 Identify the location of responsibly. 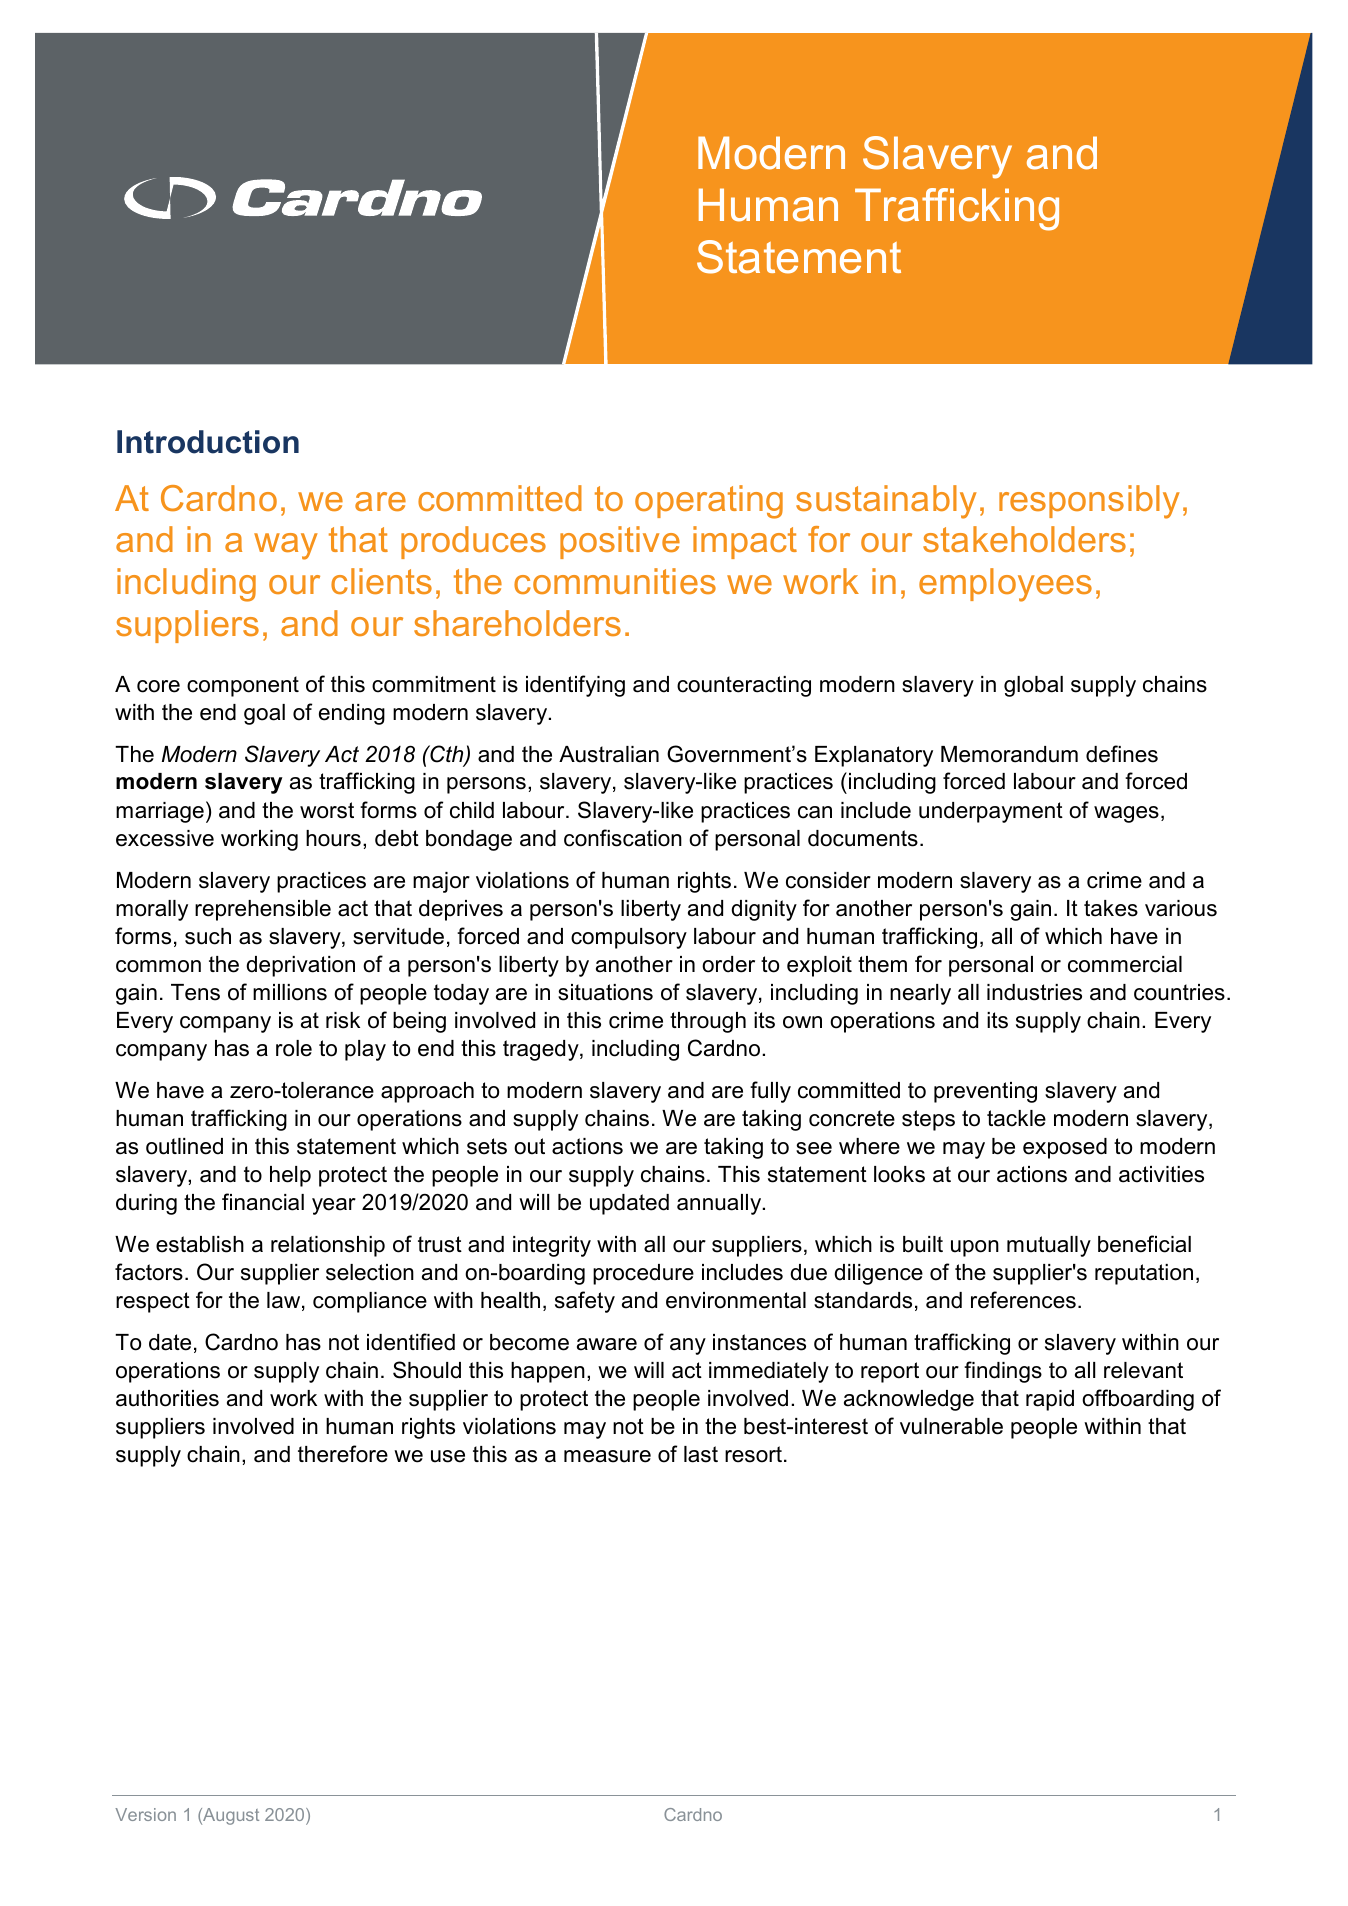
(1089, 502).
